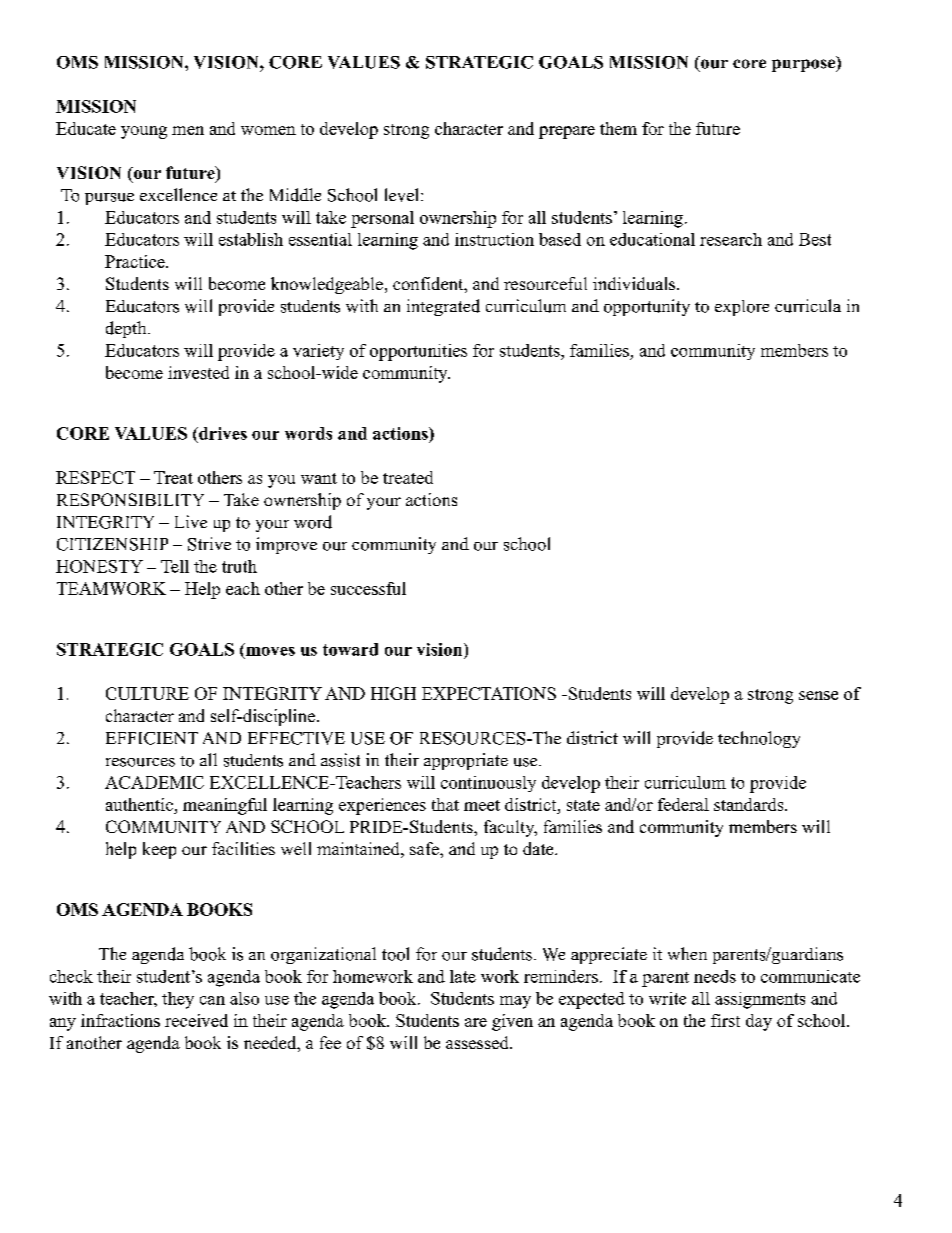 This screenshot has width=952, height=1233. What do you see at coordinates (478, 1042) in the screenshot?
I see `assessed` at bounding box center [478, 1042].
